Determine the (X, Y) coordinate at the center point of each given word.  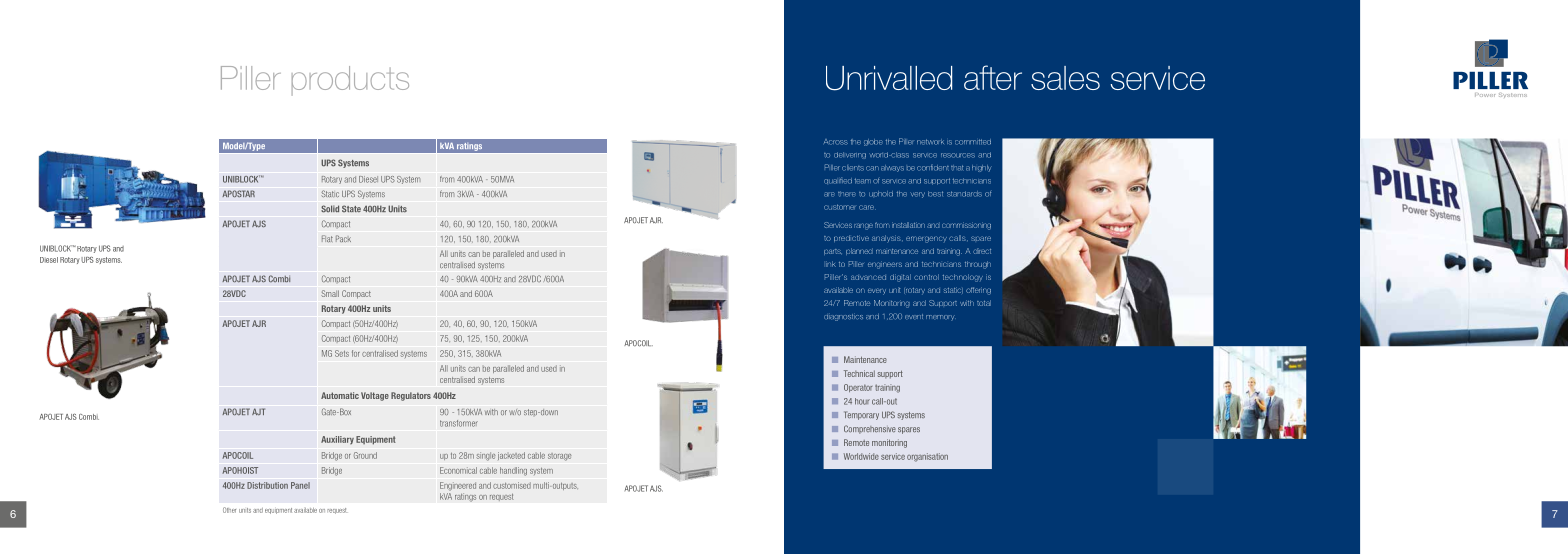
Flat (327, 239)
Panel (300, 485)
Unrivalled (889, 78)
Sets (342, 353)
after (993, 77)
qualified (838, 180)
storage (560, 457)
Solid (330, 209)
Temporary (861, 415)
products (350, 81)
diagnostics (843, 317)
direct (982, 251)
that (957, 168)
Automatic (340, 395)
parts (833, 252)
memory (940, 318)
